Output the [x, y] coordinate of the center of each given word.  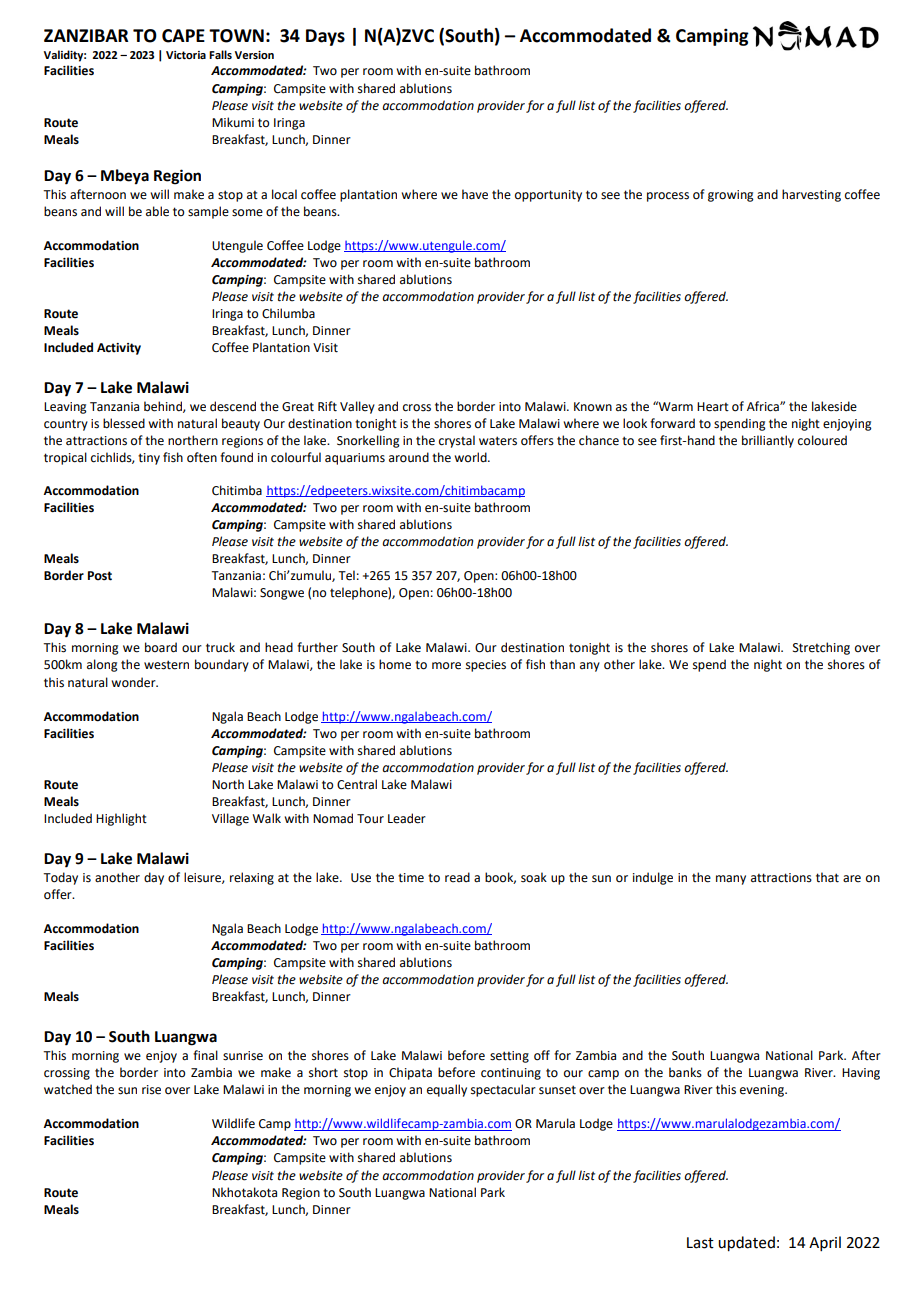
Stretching [821, 648]
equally [447, 1090]
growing [731, 196]
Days [325, 37]
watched [68, 1089]
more [446, 666]
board [161, 647]
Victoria [186, 55]
